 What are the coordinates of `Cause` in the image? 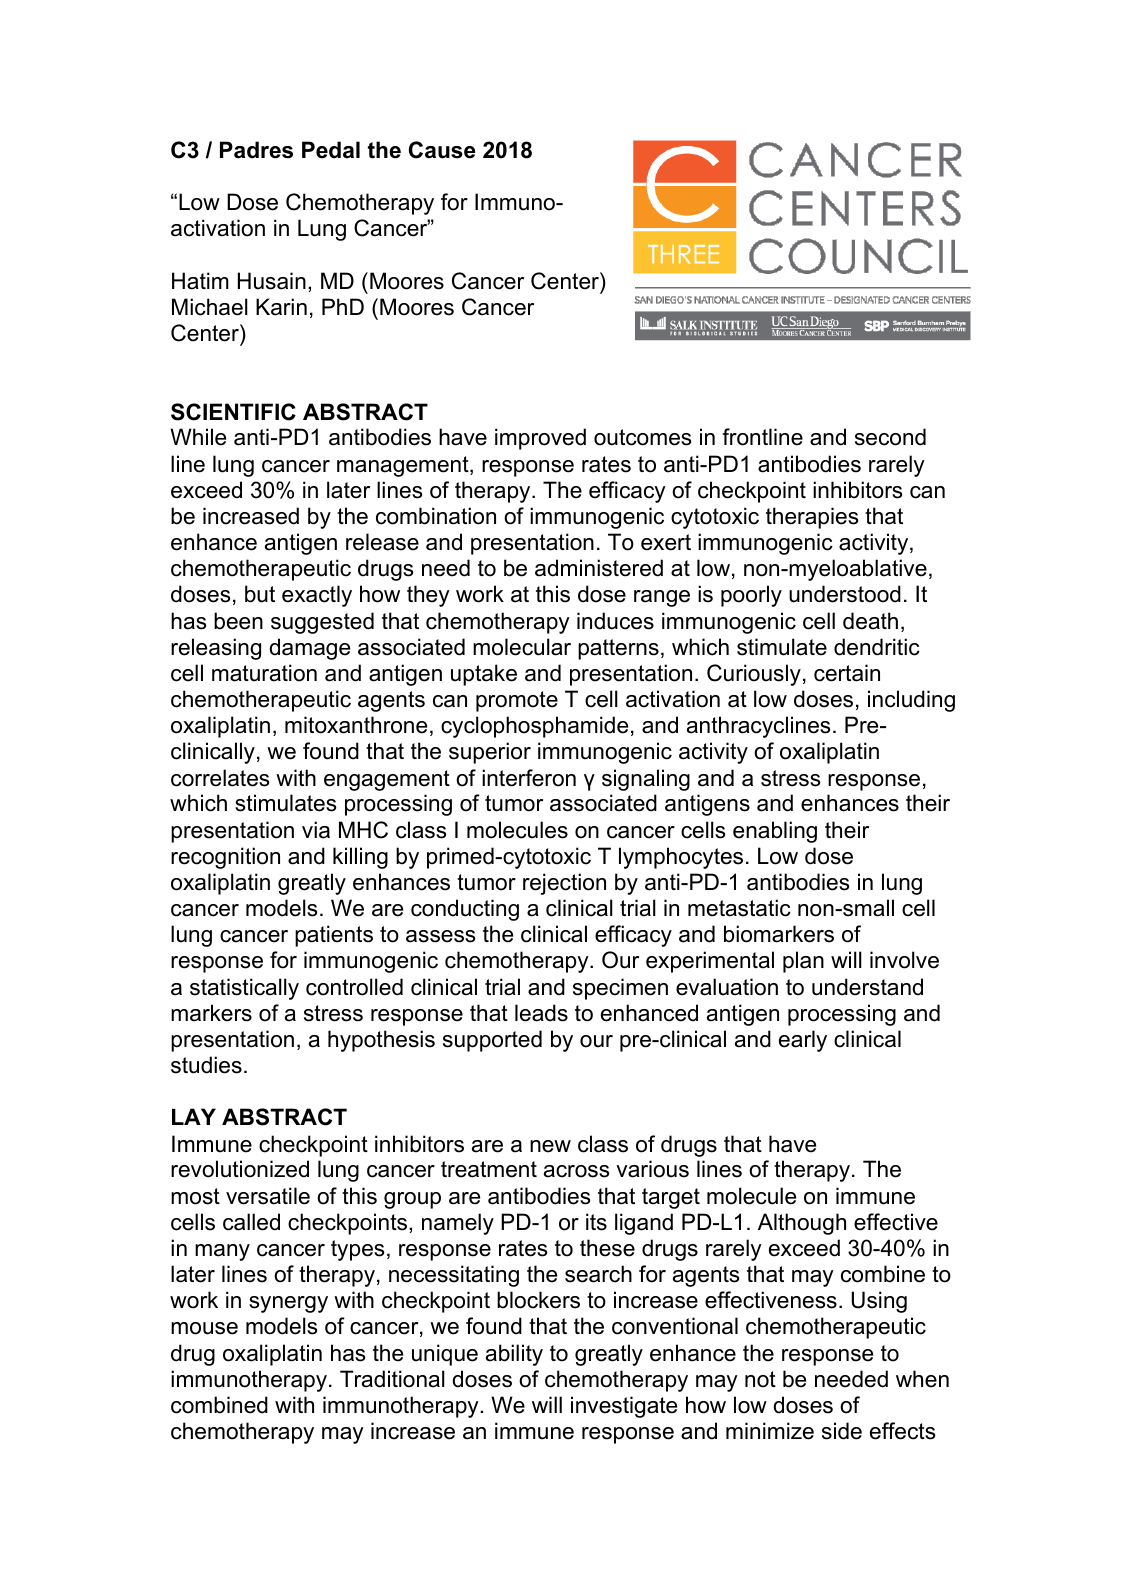 It's located at (442, 150).
